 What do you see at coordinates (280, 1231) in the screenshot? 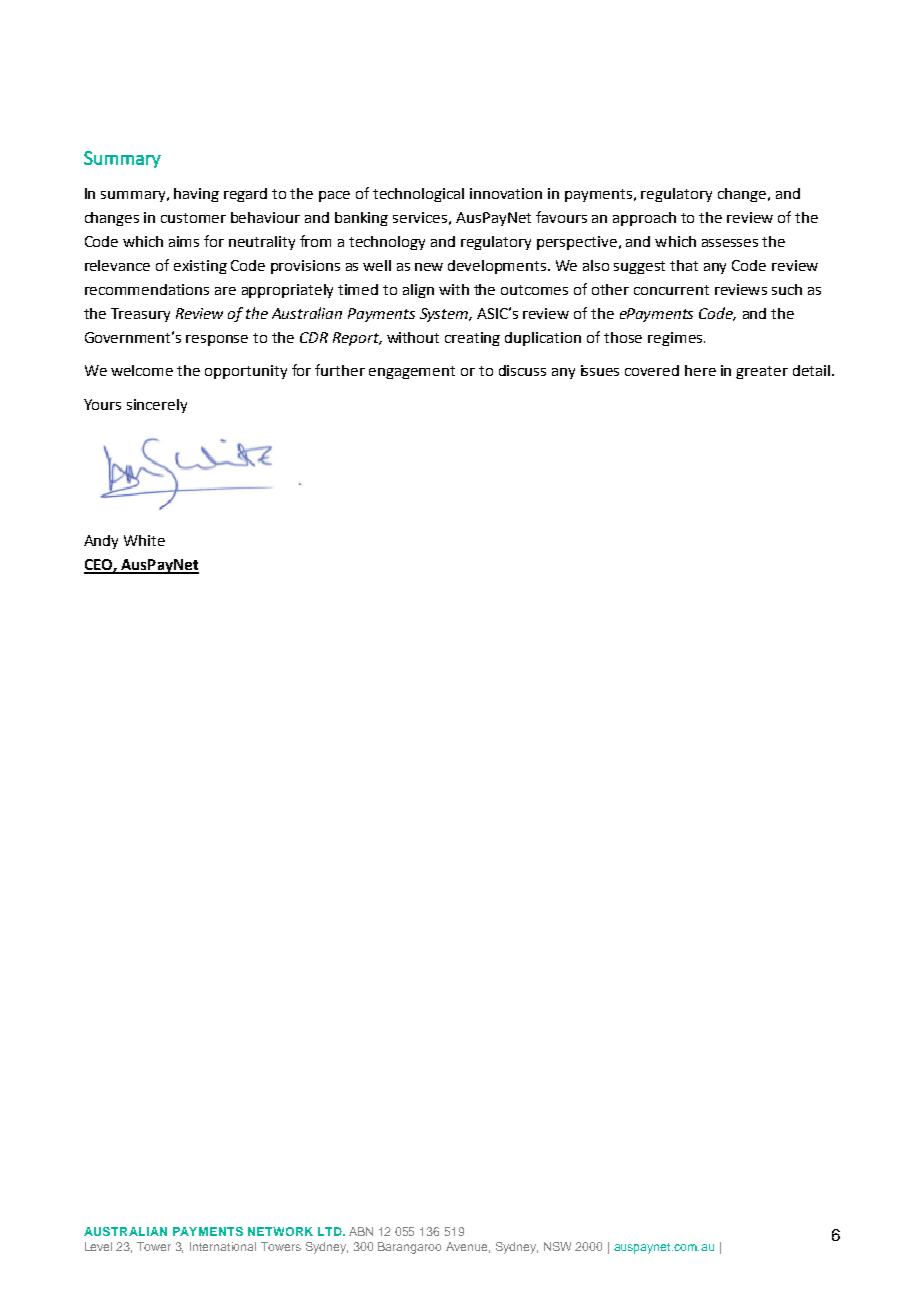
I see `NETWORK` at bounding box center [280, 1231].
